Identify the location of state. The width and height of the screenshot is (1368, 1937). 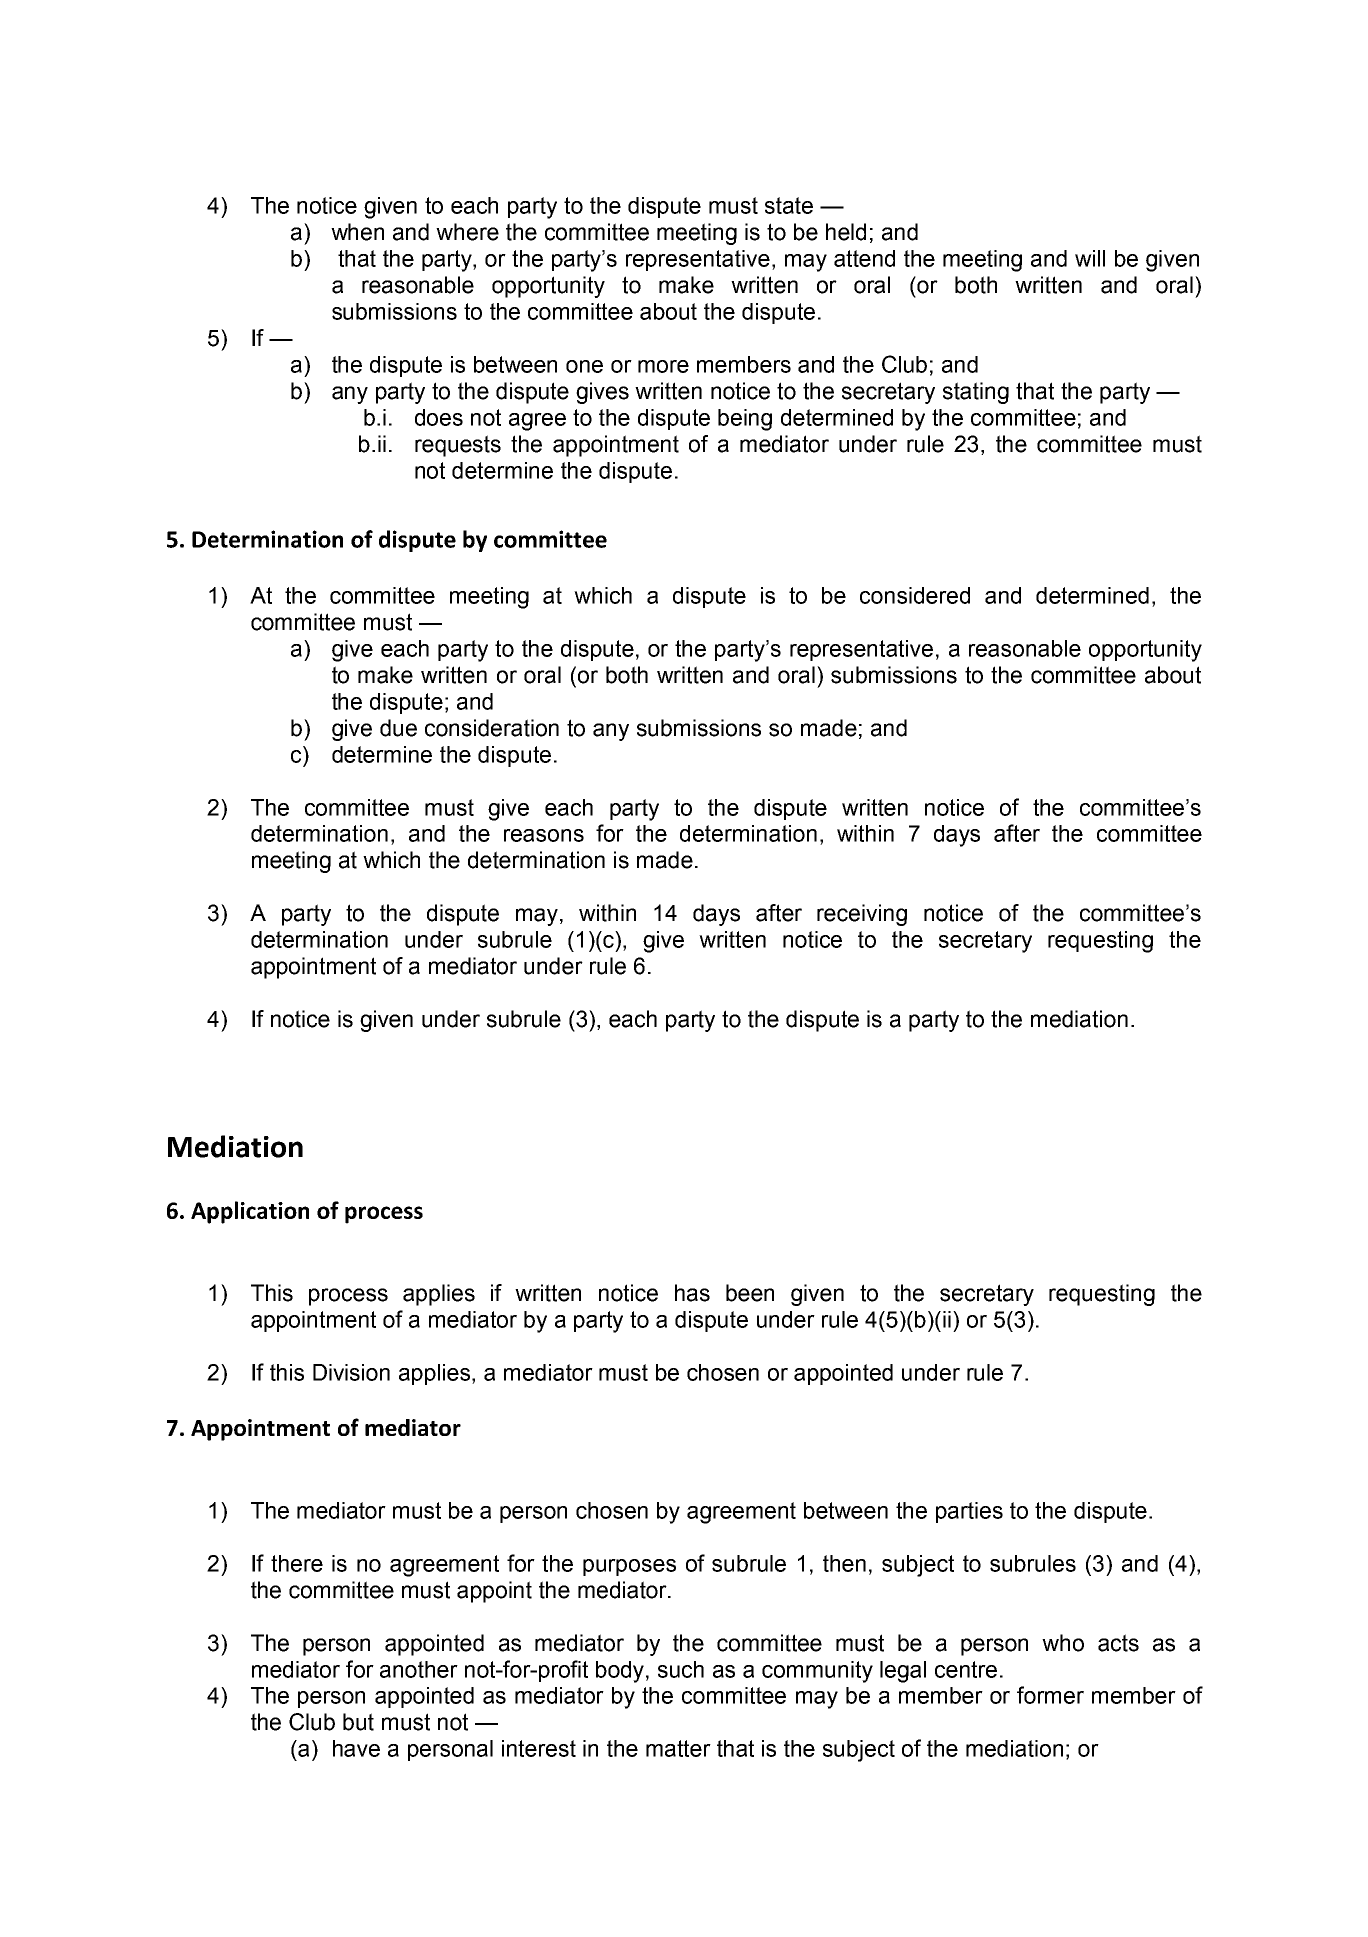
(789, 205).
